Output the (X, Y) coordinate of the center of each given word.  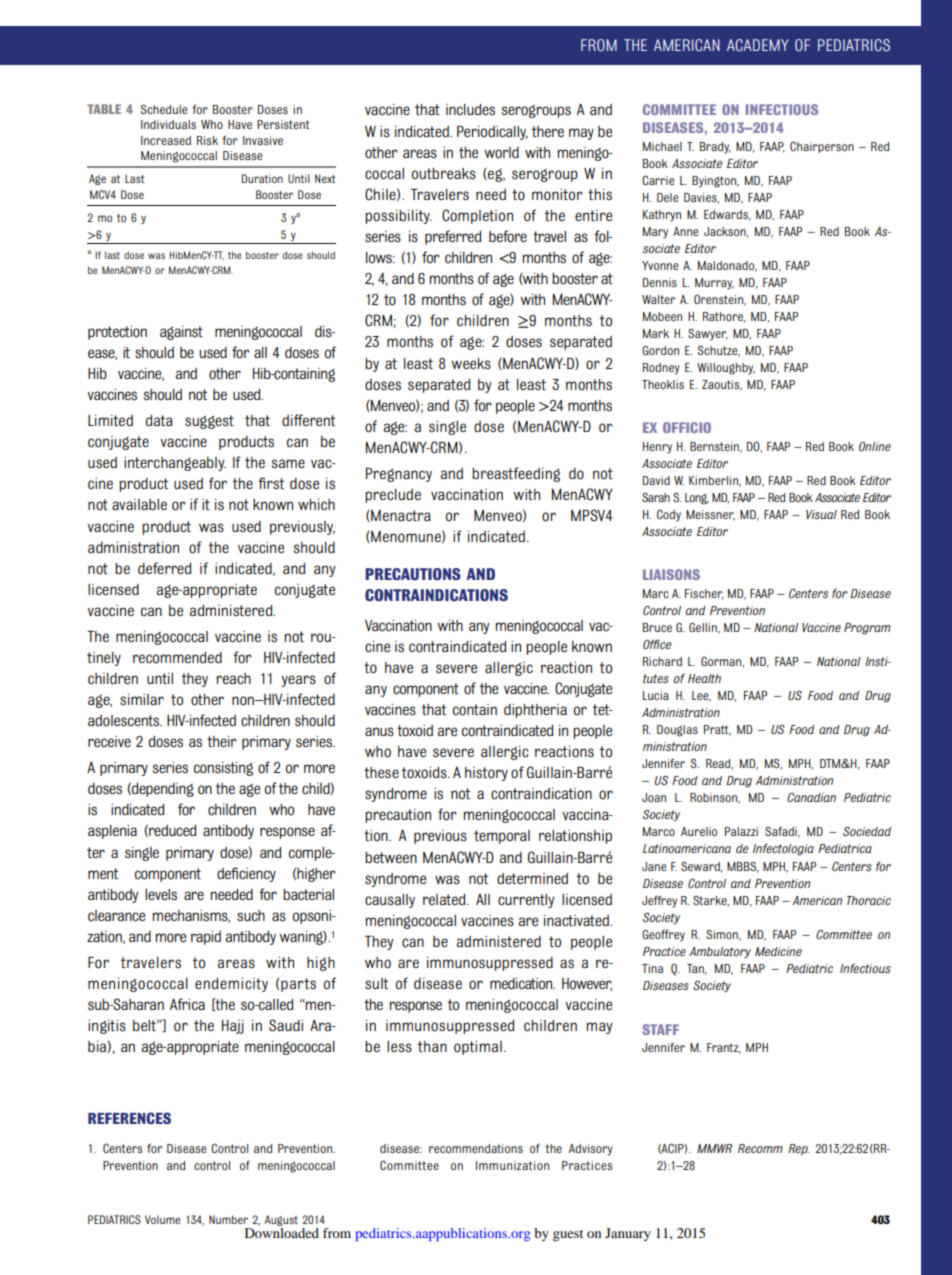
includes (470, 110)
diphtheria (535, 711)
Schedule (164, 109)
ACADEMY (758, 45)
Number (228, 1219)
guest (568, 1235)
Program (867, 629)
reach (233, 679)
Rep (798, 1149)
